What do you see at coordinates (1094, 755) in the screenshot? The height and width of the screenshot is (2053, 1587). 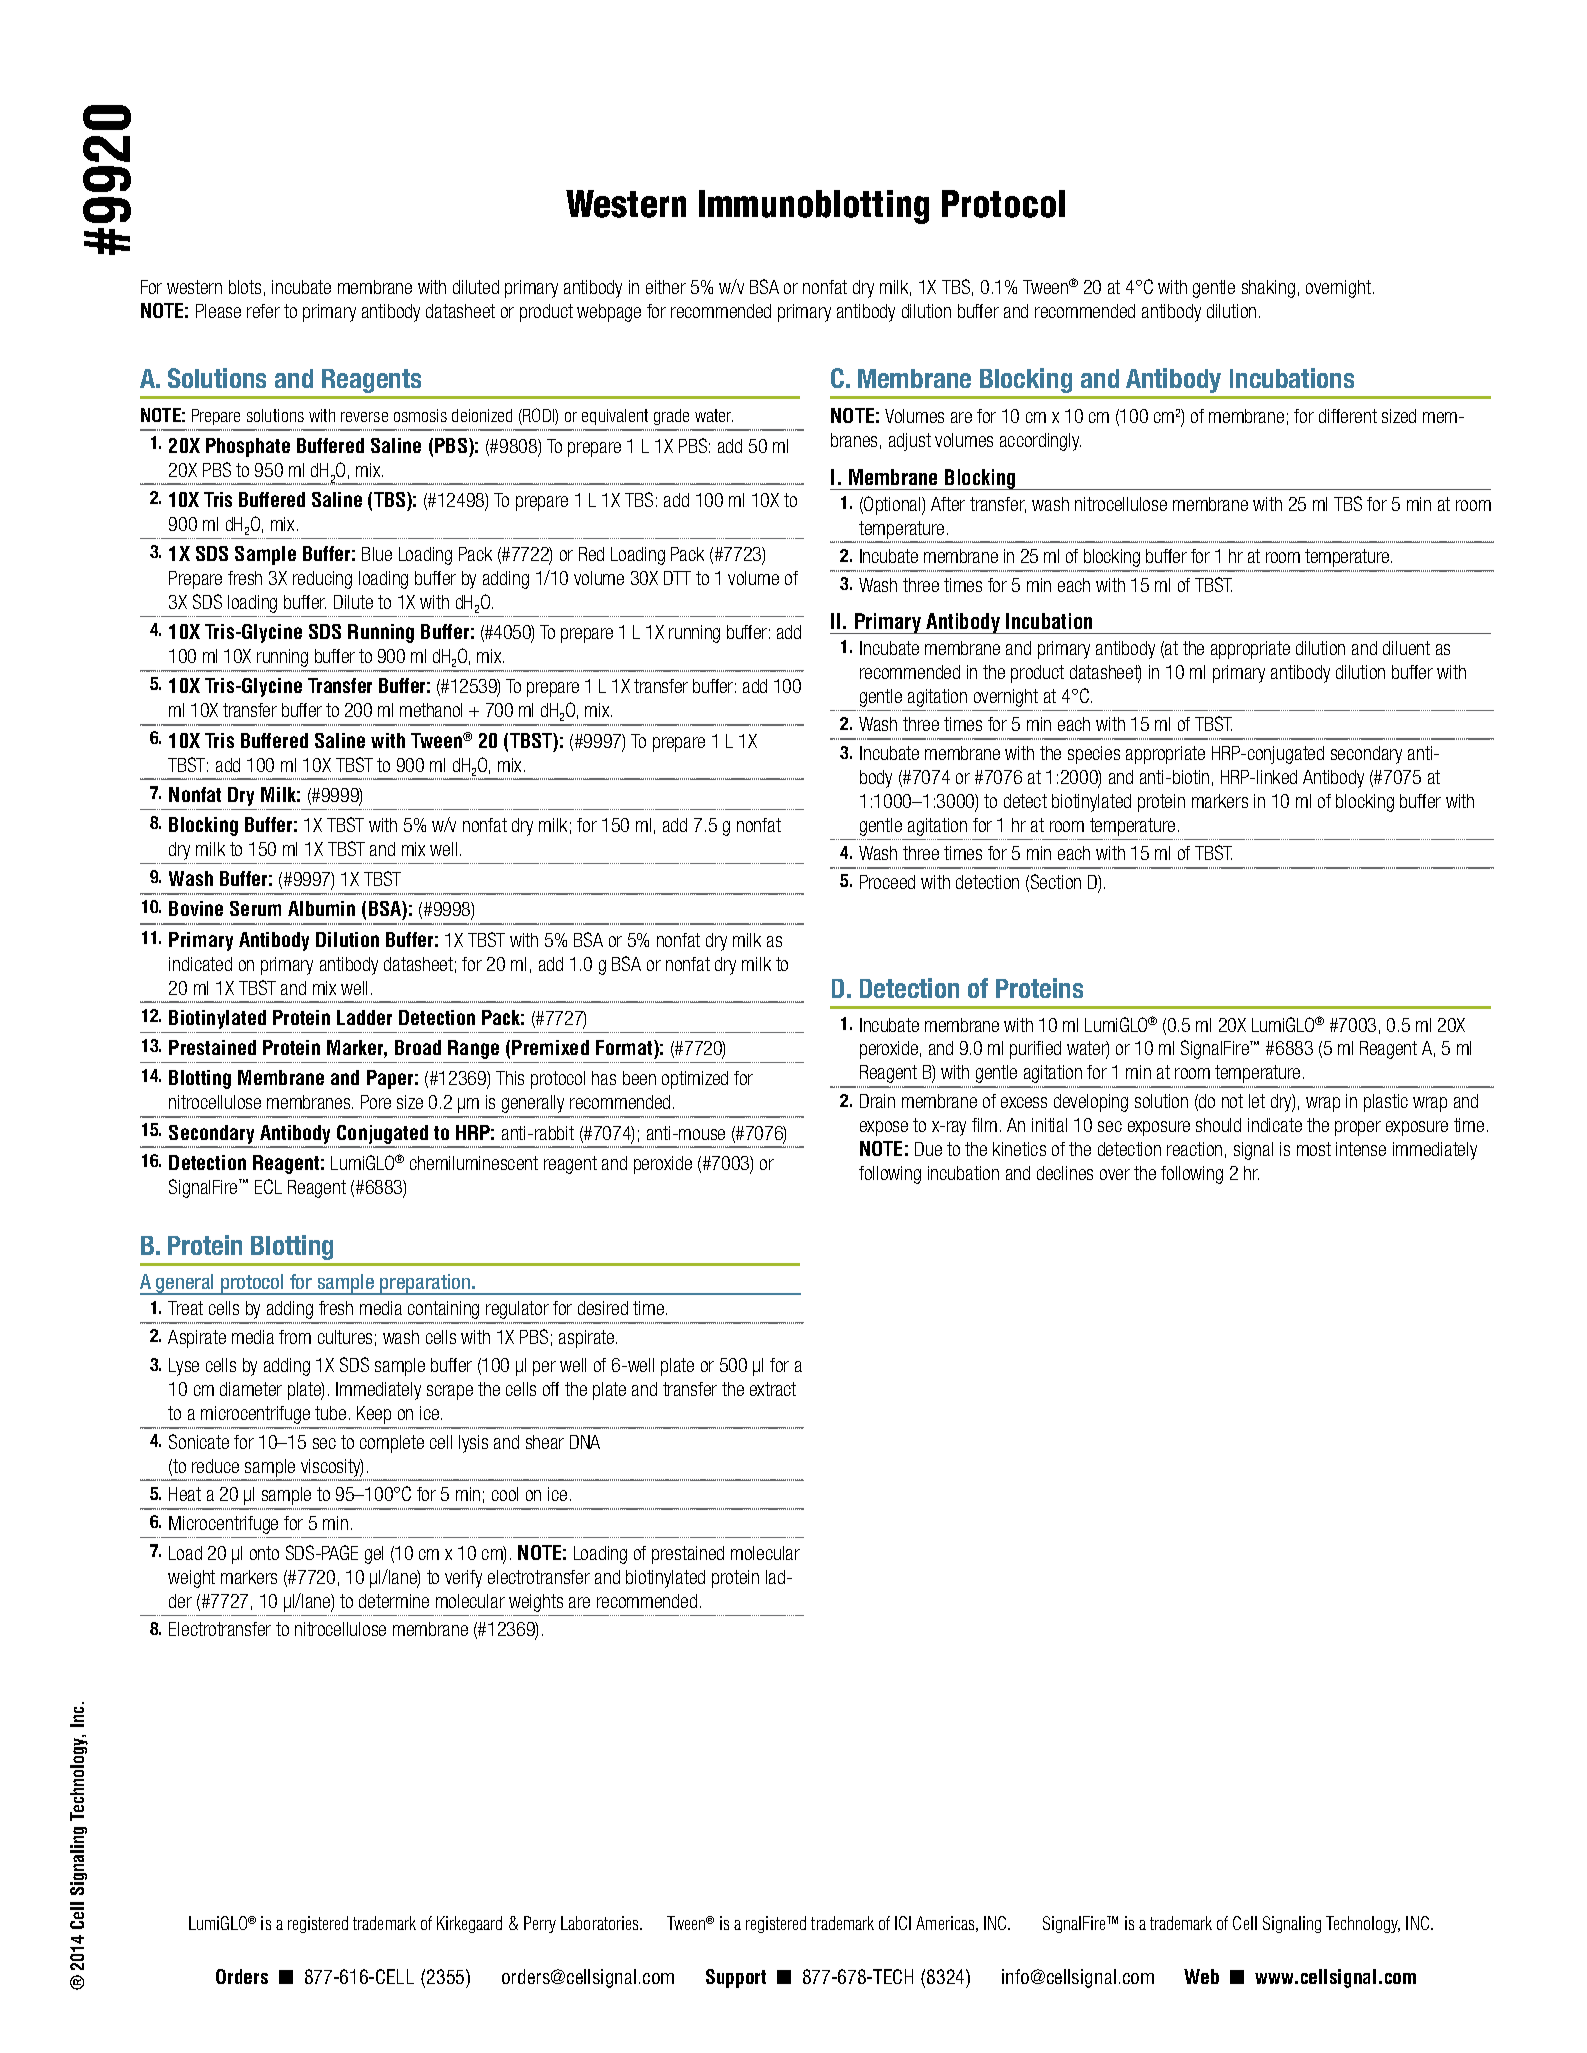 I see `species` at bounding box center [1094, 755].
